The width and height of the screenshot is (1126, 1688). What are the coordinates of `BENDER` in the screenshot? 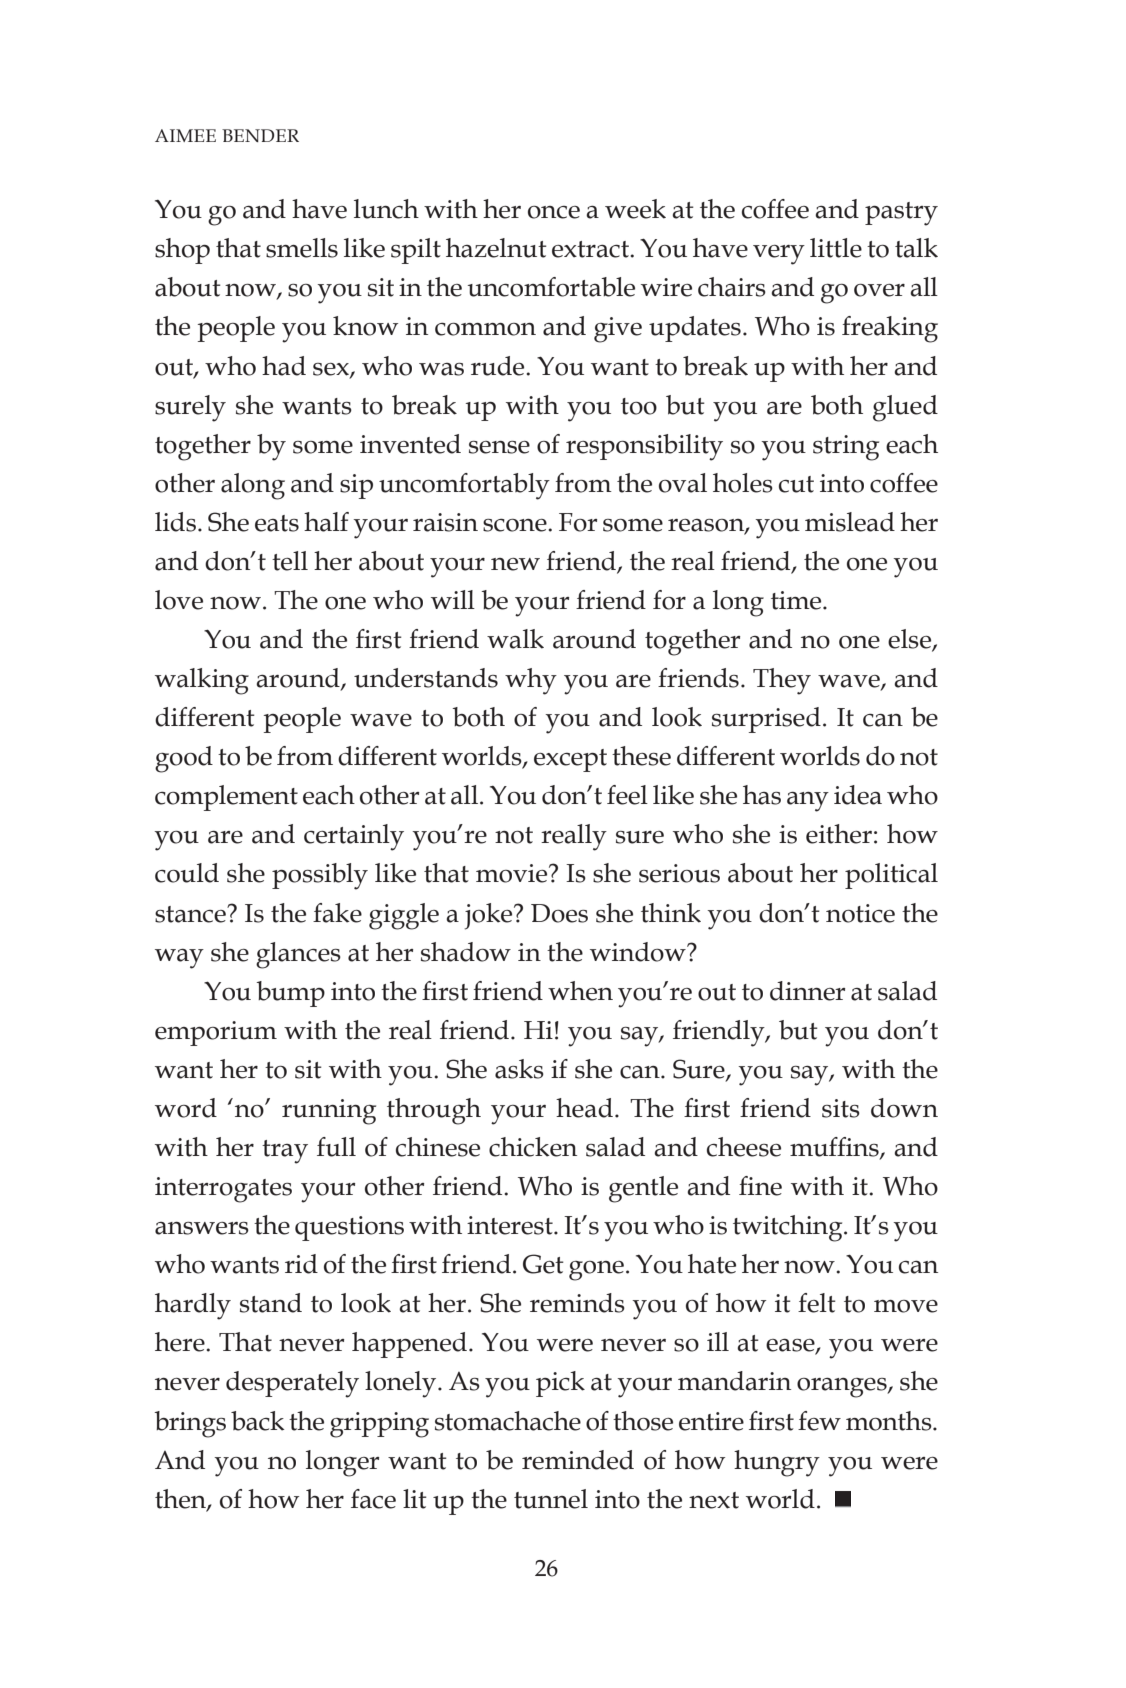 It's located at (260, 135).
